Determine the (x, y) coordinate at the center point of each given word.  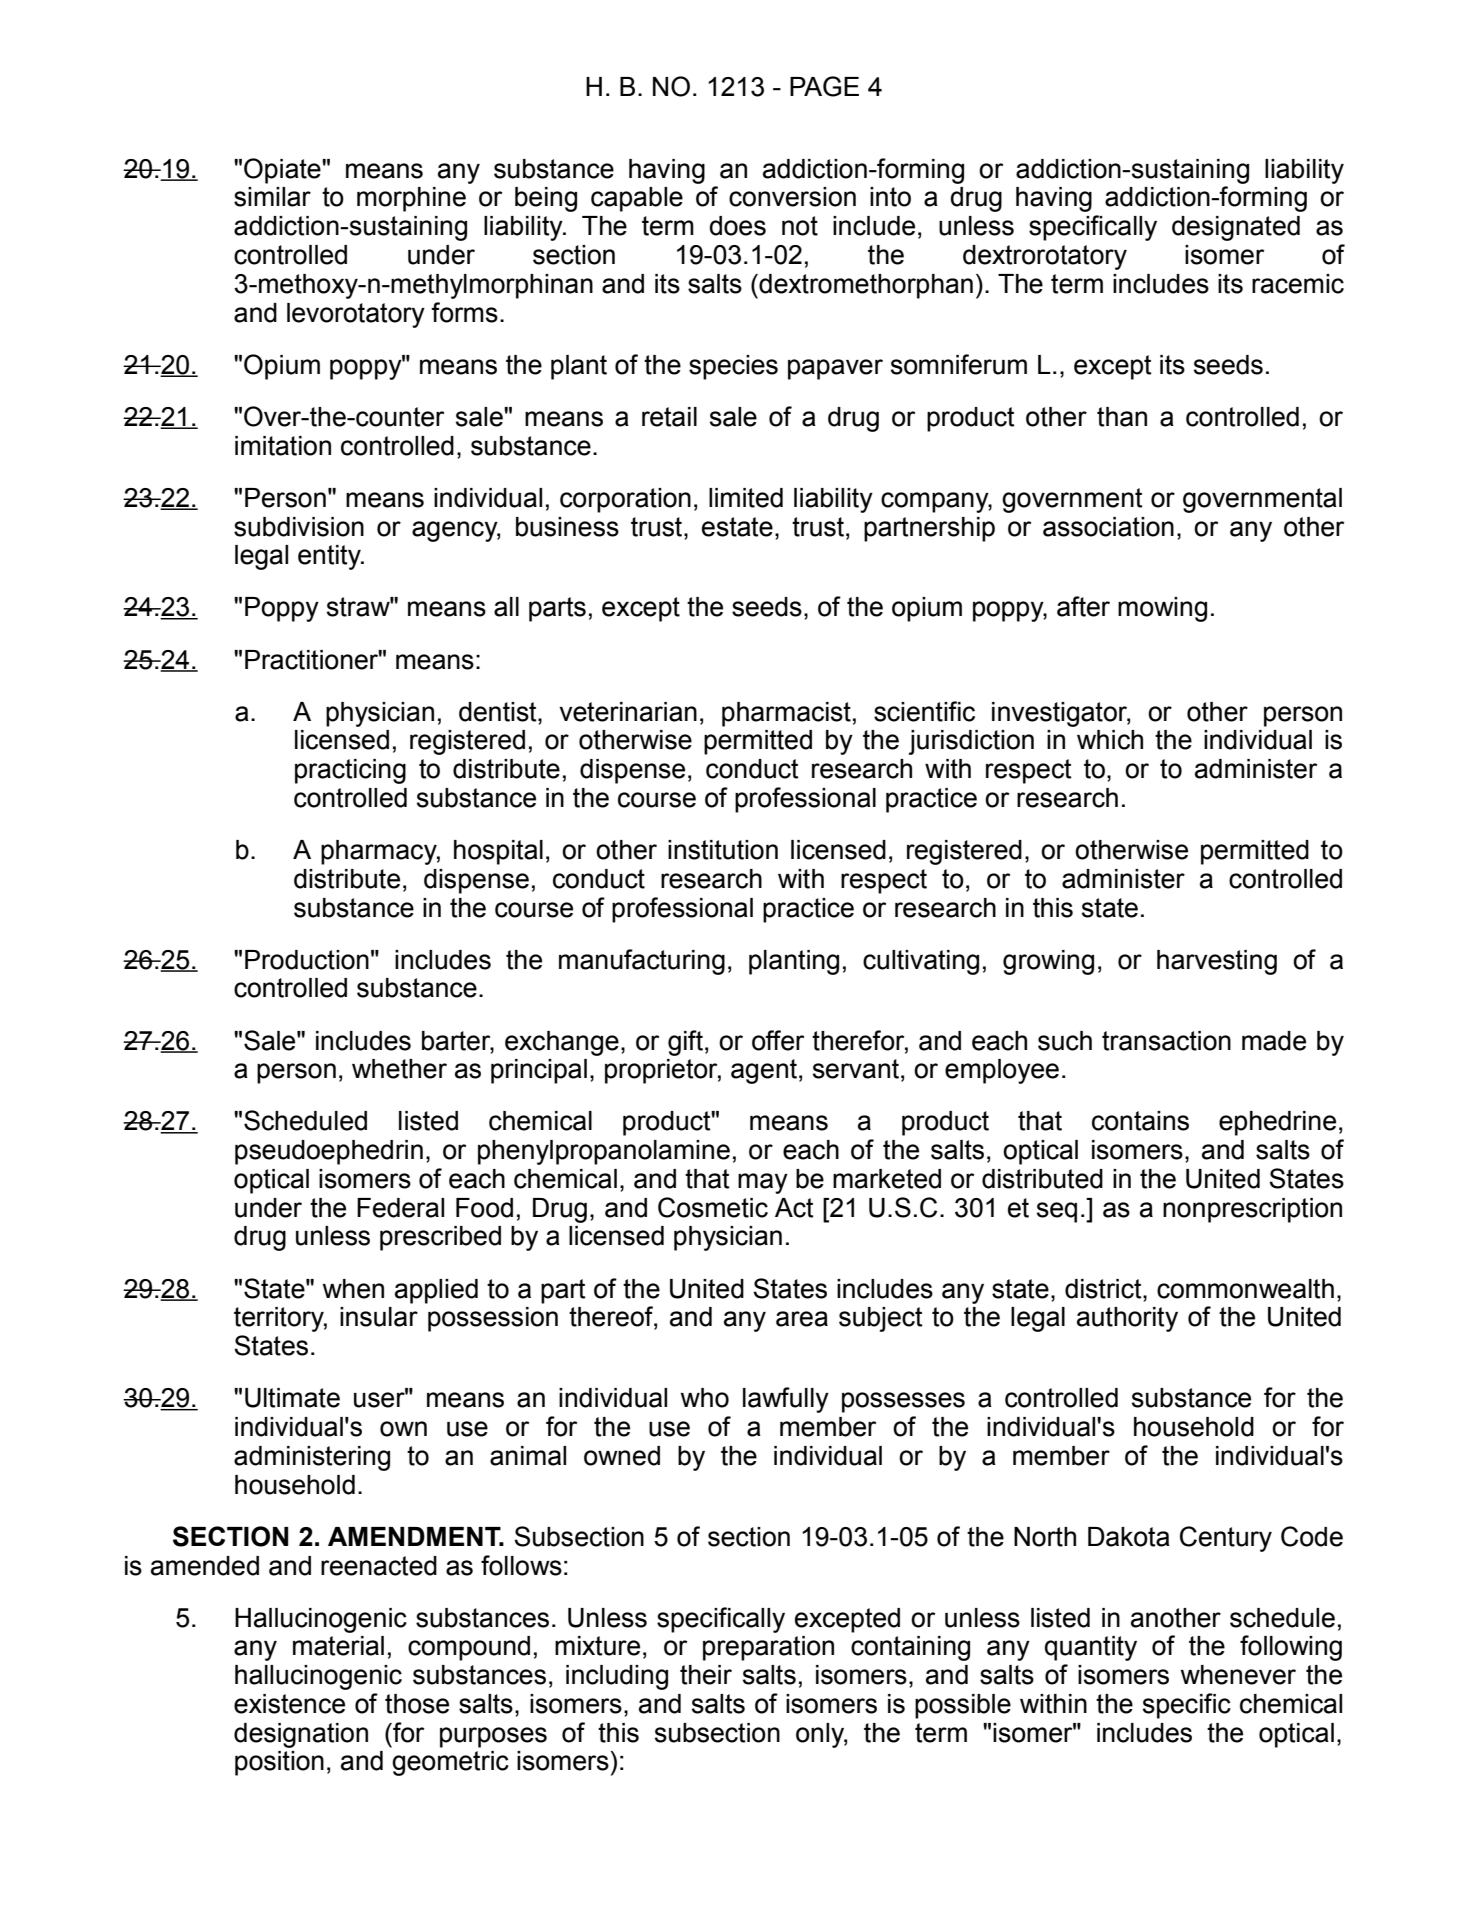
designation (301, 1735)
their (706, 1675)
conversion (792, 197)
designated (1236, 228)
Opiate (283, 171)
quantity (1091, 1648)
